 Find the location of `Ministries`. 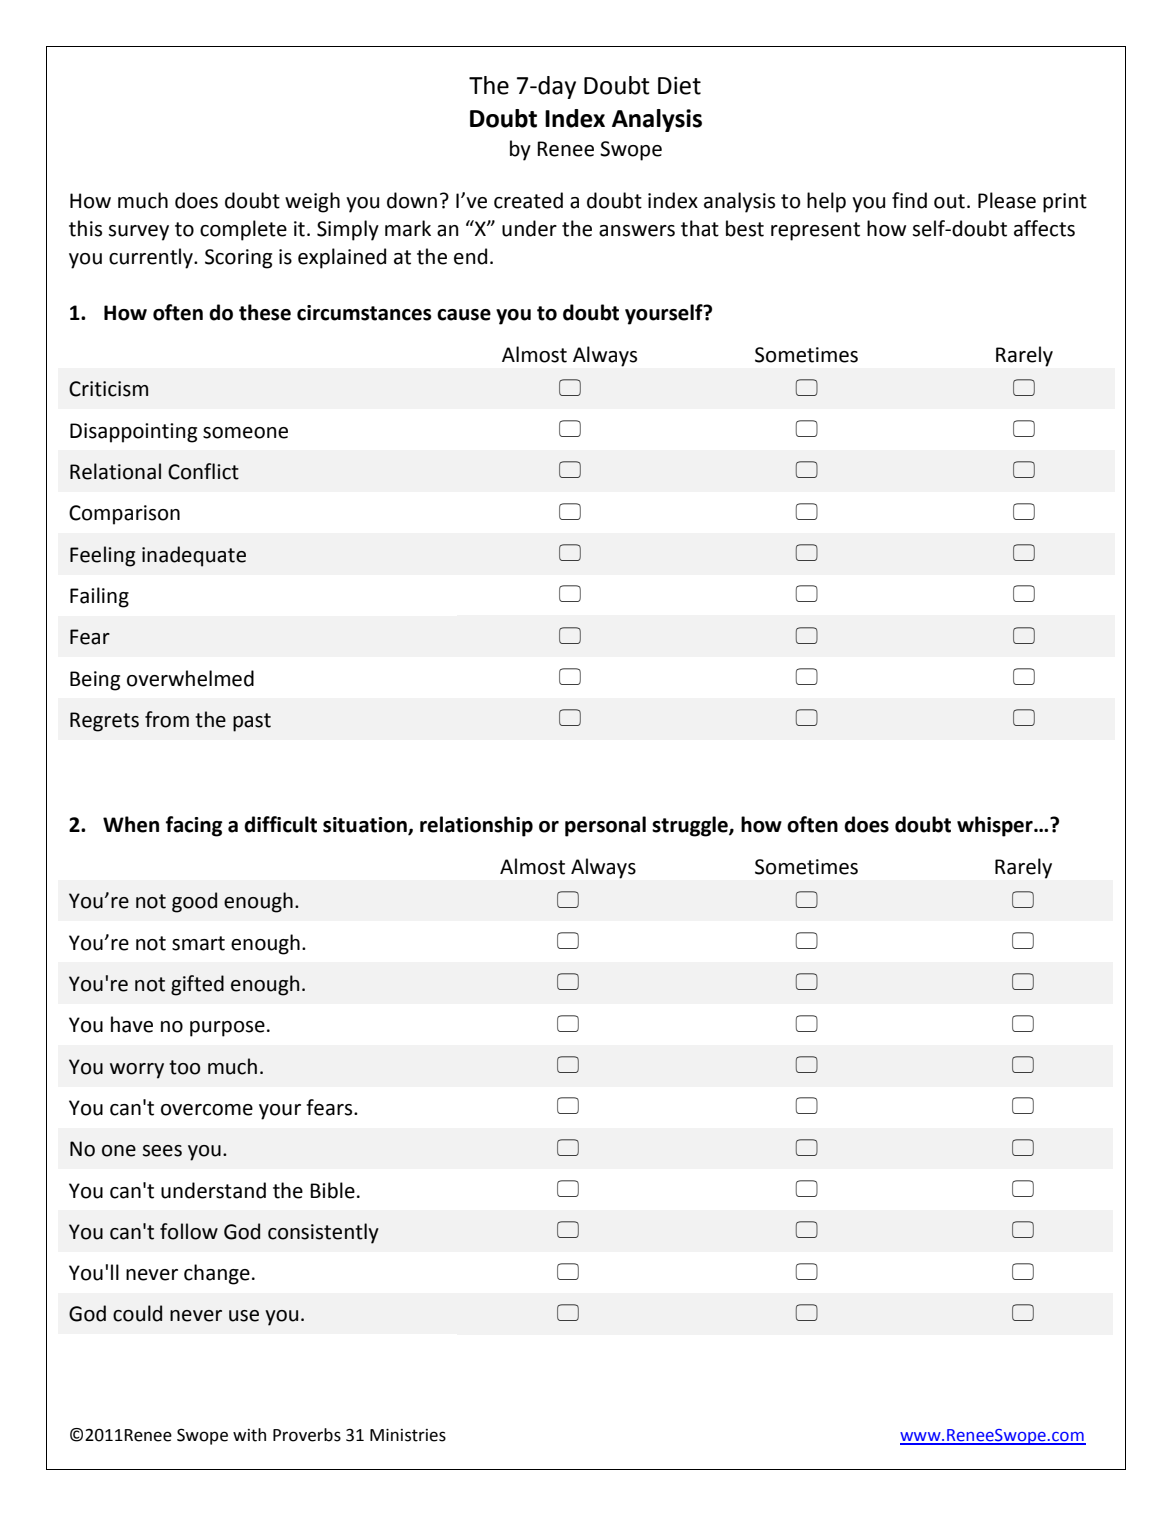

Ministries is located at coordinates (408, 1435).
